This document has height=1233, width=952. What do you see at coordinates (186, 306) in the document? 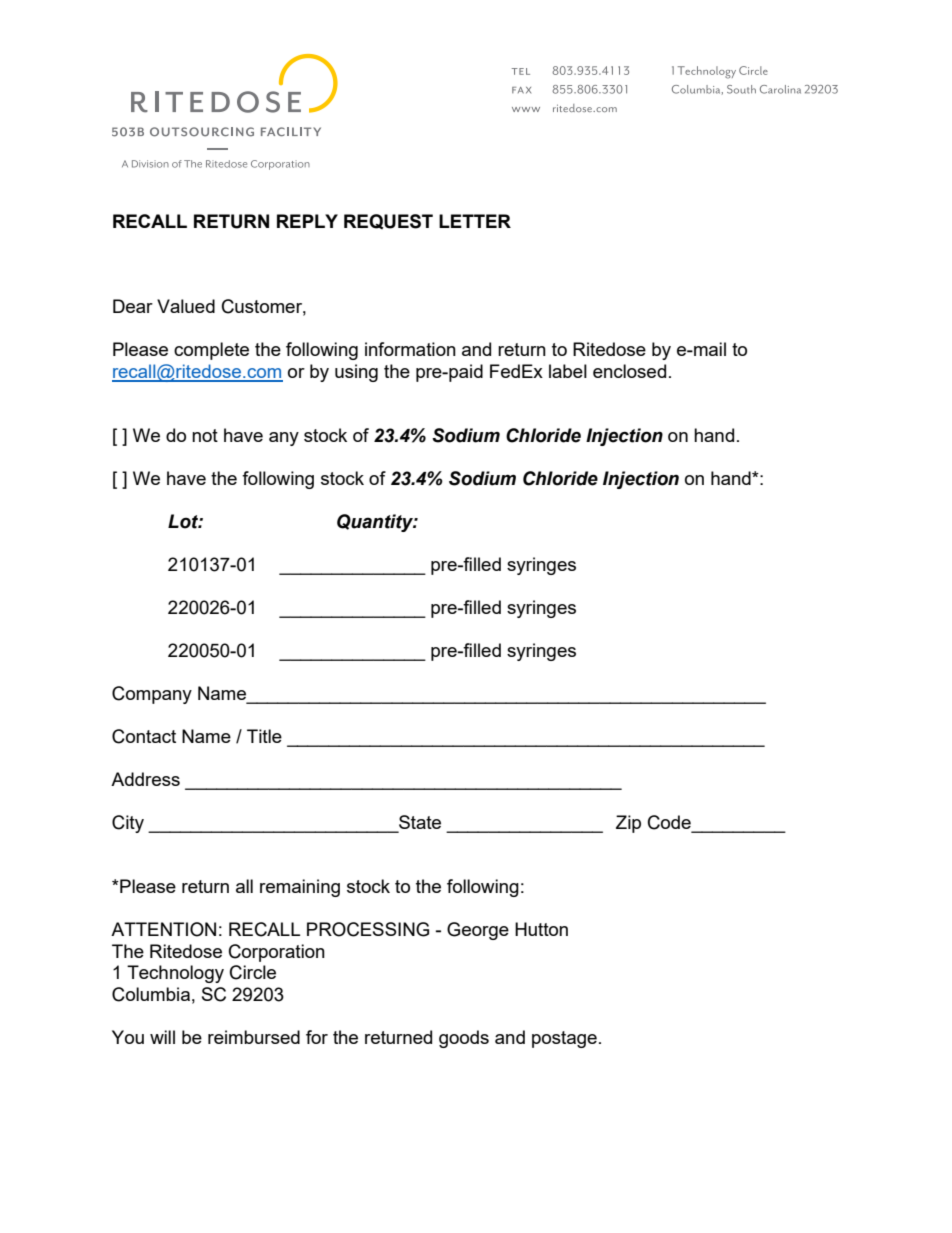
I see `Valued` at bounding box center [186, 306].
